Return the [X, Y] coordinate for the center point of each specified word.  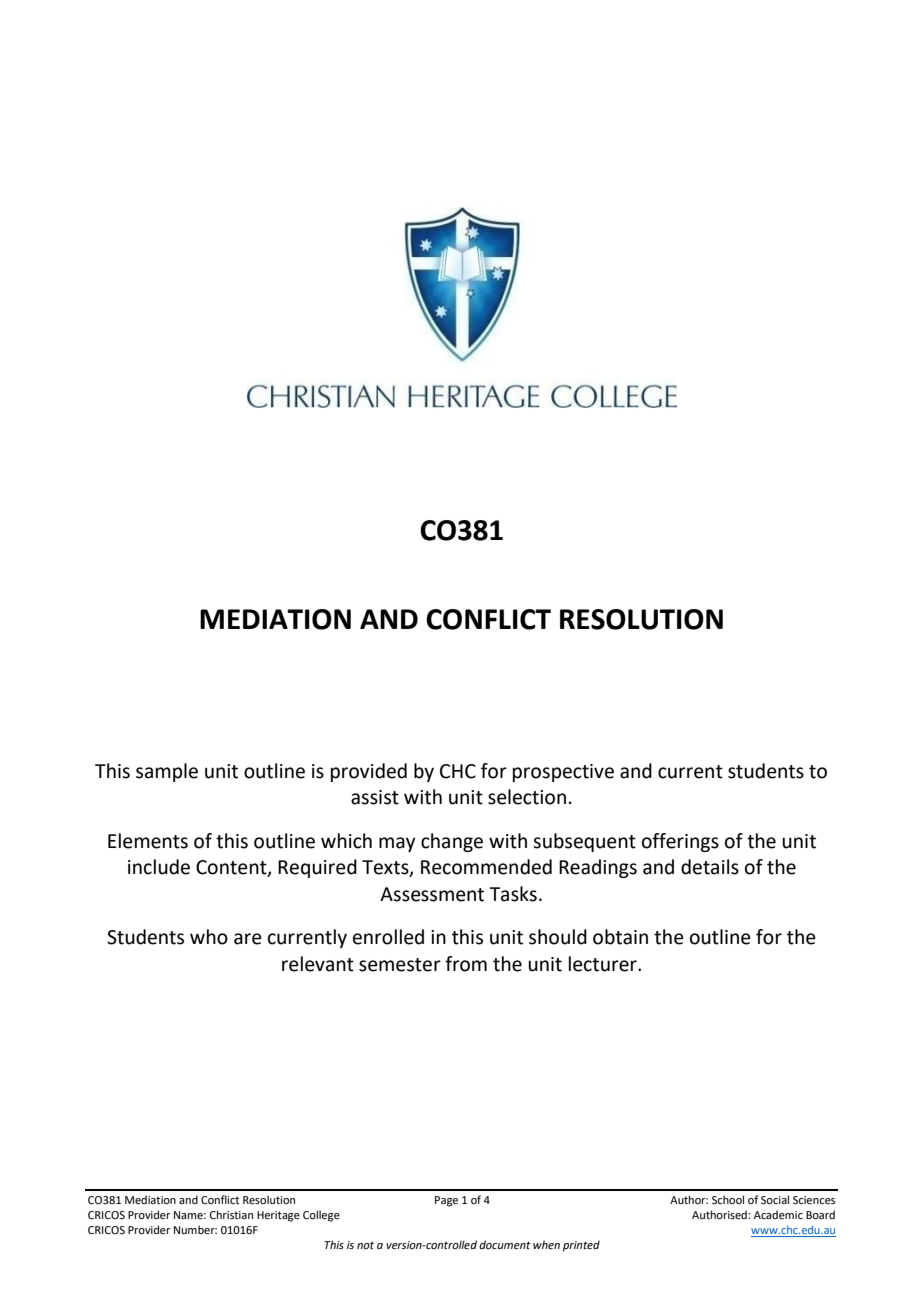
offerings [680, 842]
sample [167, 772]
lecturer [604, 964]
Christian [231, 1214]
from [466, 964]
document [505, 1244]
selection [527, 797]
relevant [318, 964]
